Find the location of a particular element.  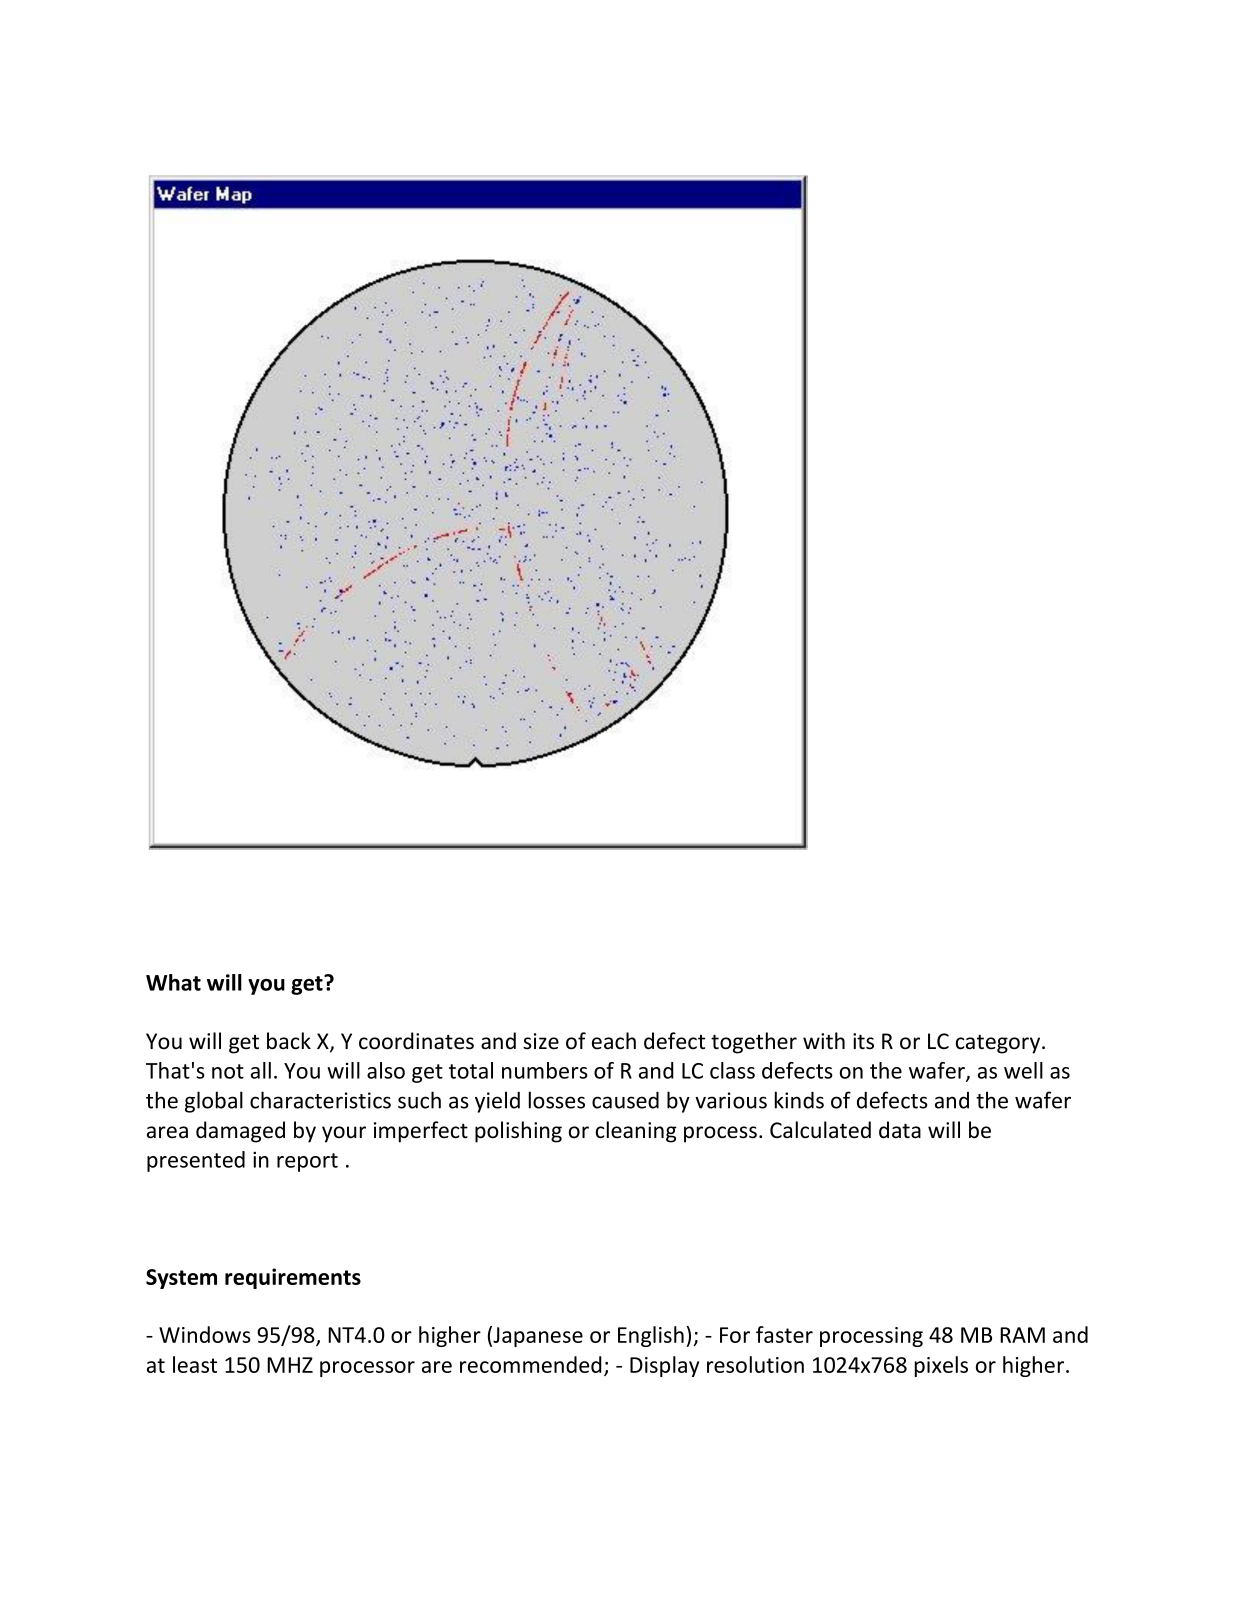

RAM is located at coordinates (1022, 1335).
